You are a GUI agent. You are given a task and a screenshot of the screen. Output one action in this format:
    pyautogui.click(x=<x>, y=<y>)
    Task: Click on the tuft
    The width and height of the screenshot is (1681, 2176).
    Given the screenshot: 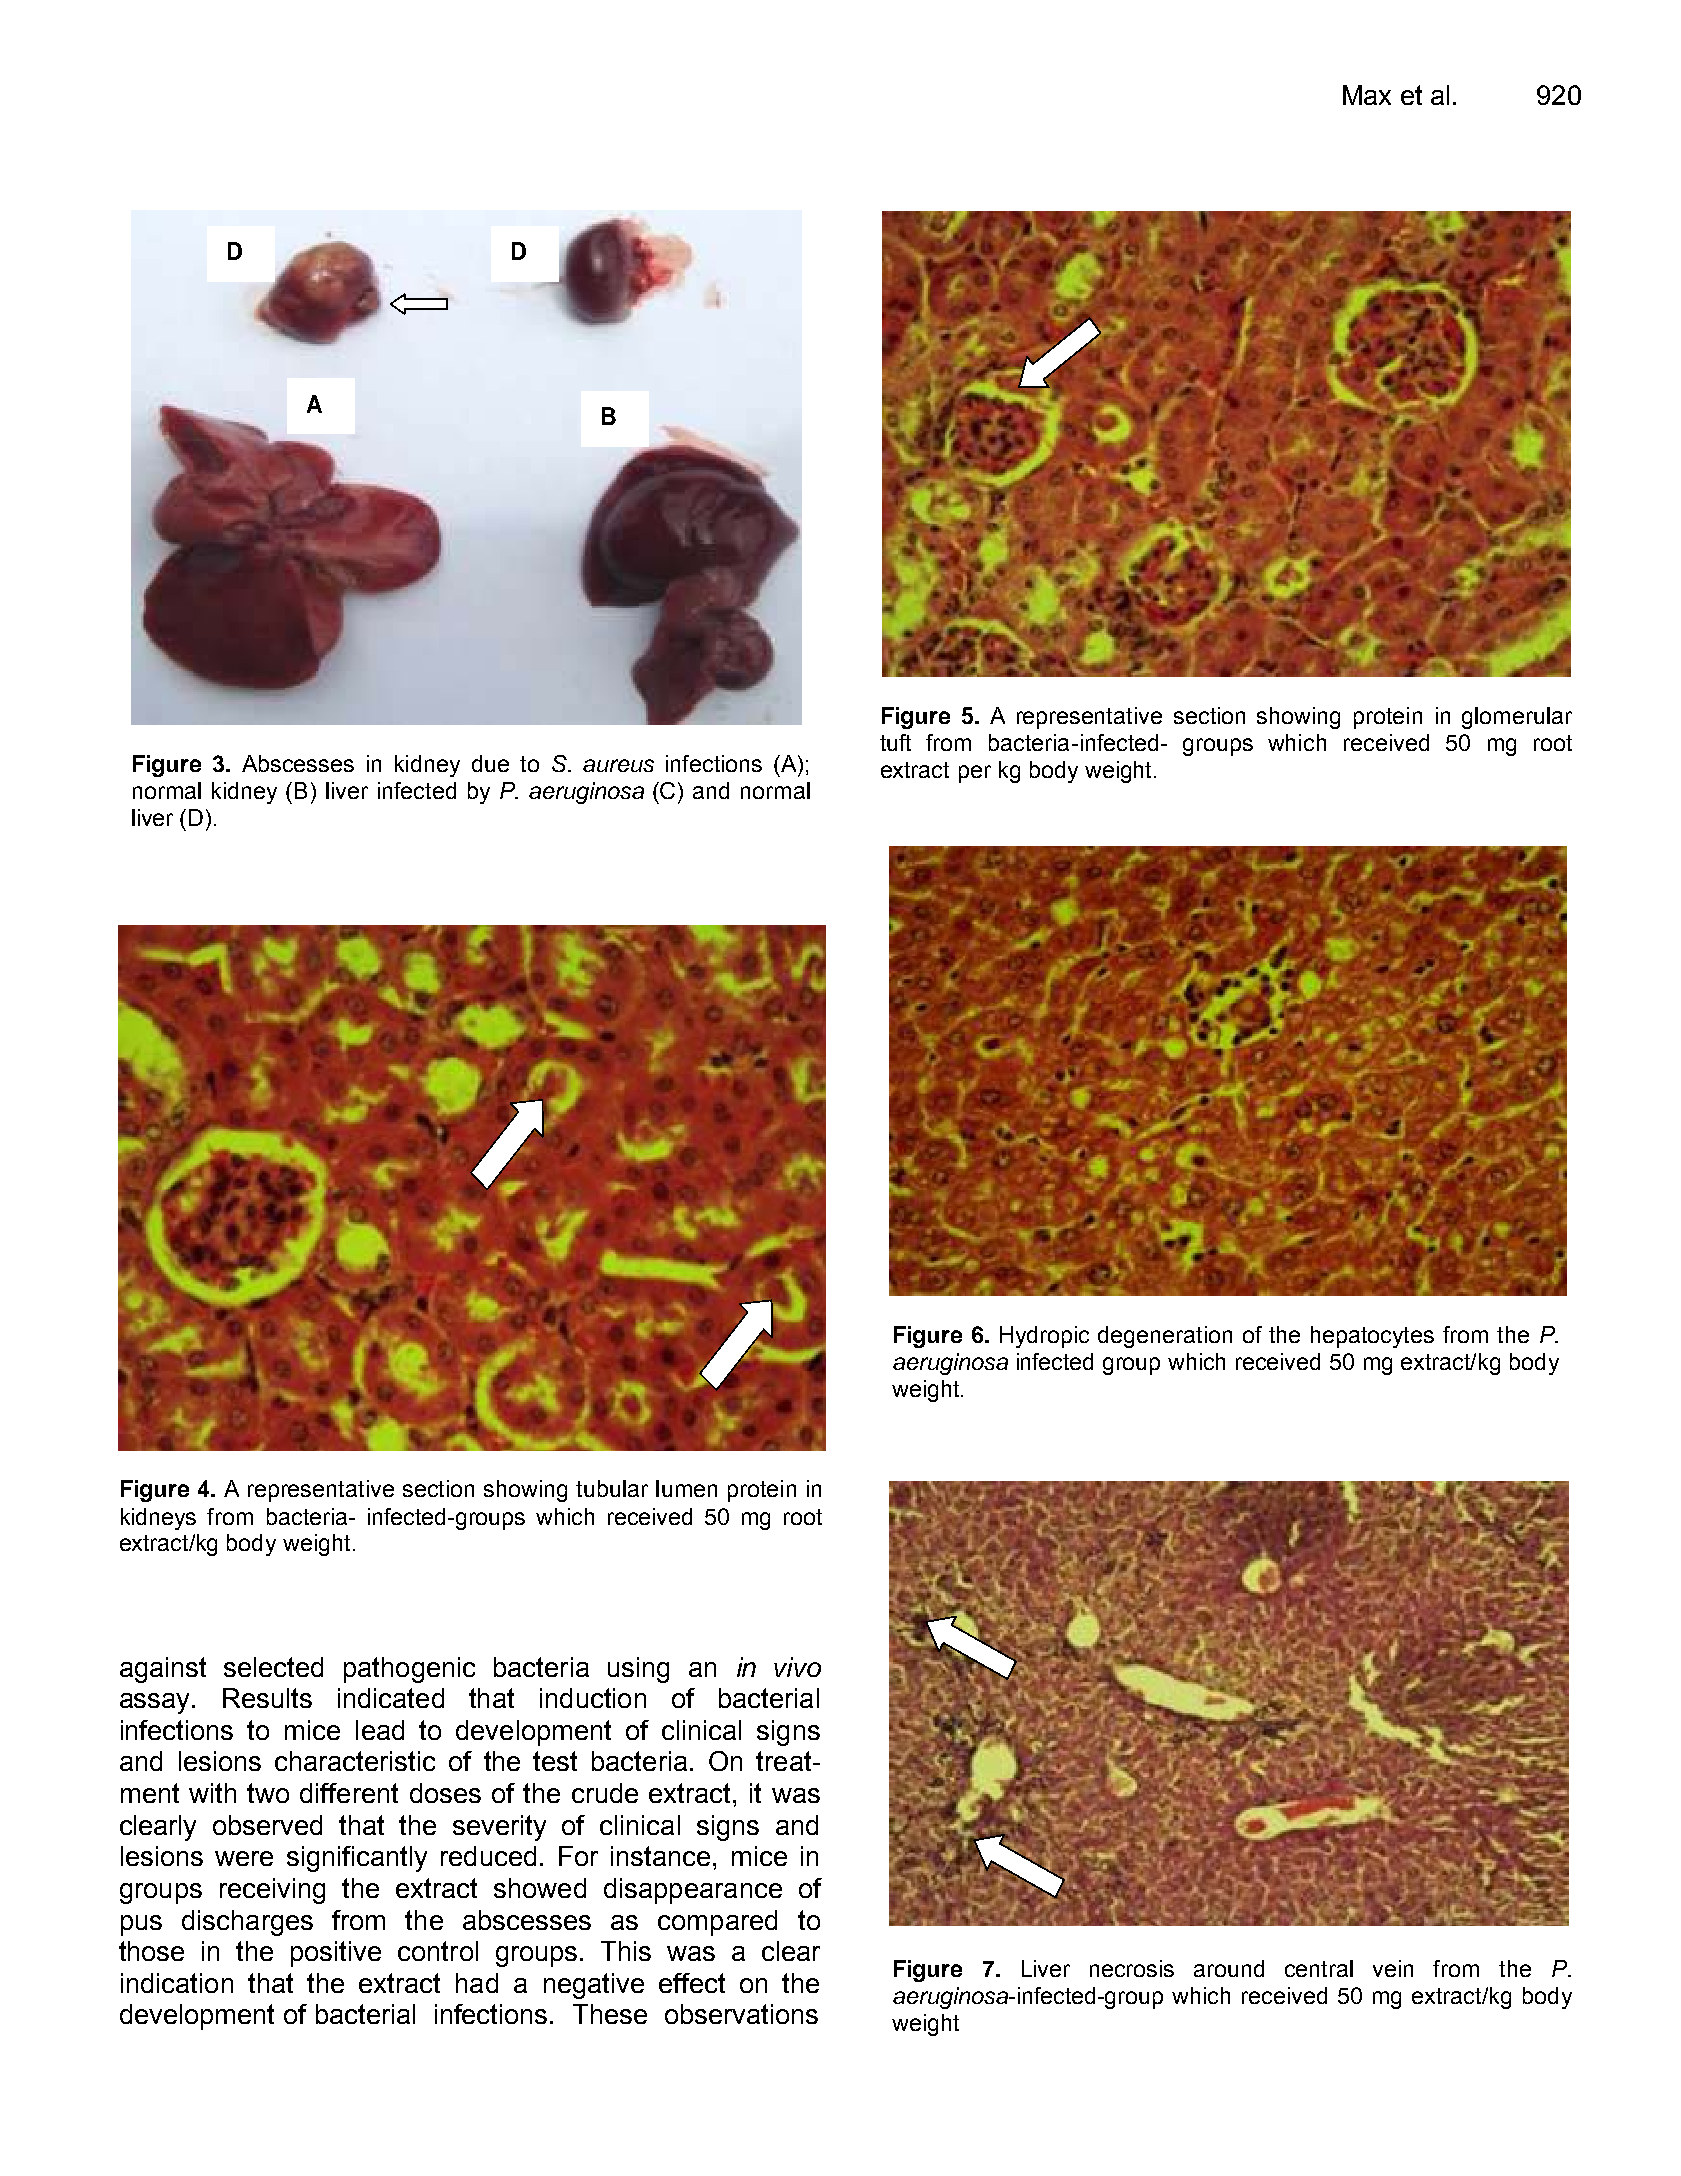 What is the action you would take?
    pyautogui.click(x=895, y=742)
